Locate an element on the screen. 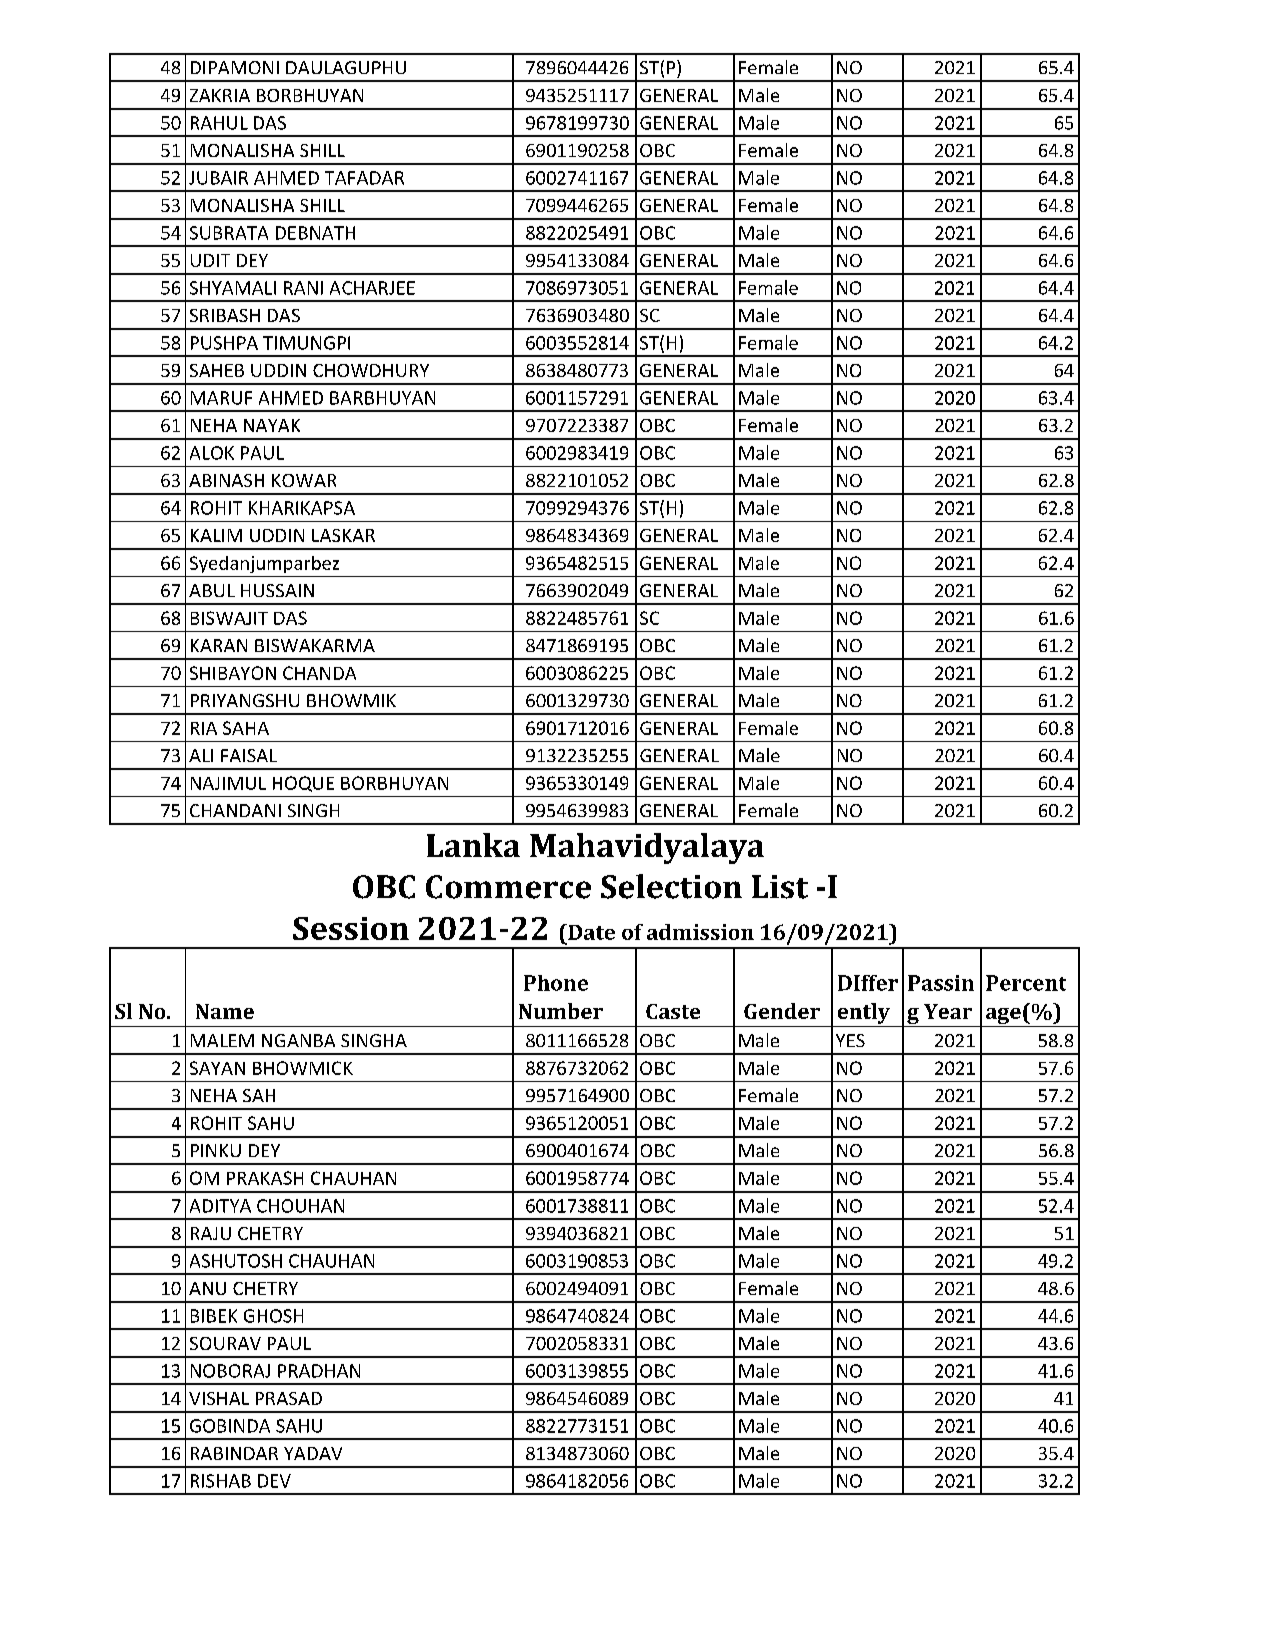 The width and height of the screenshot is (1265, 1636). Caste is located at coordinates (673, 1011).
